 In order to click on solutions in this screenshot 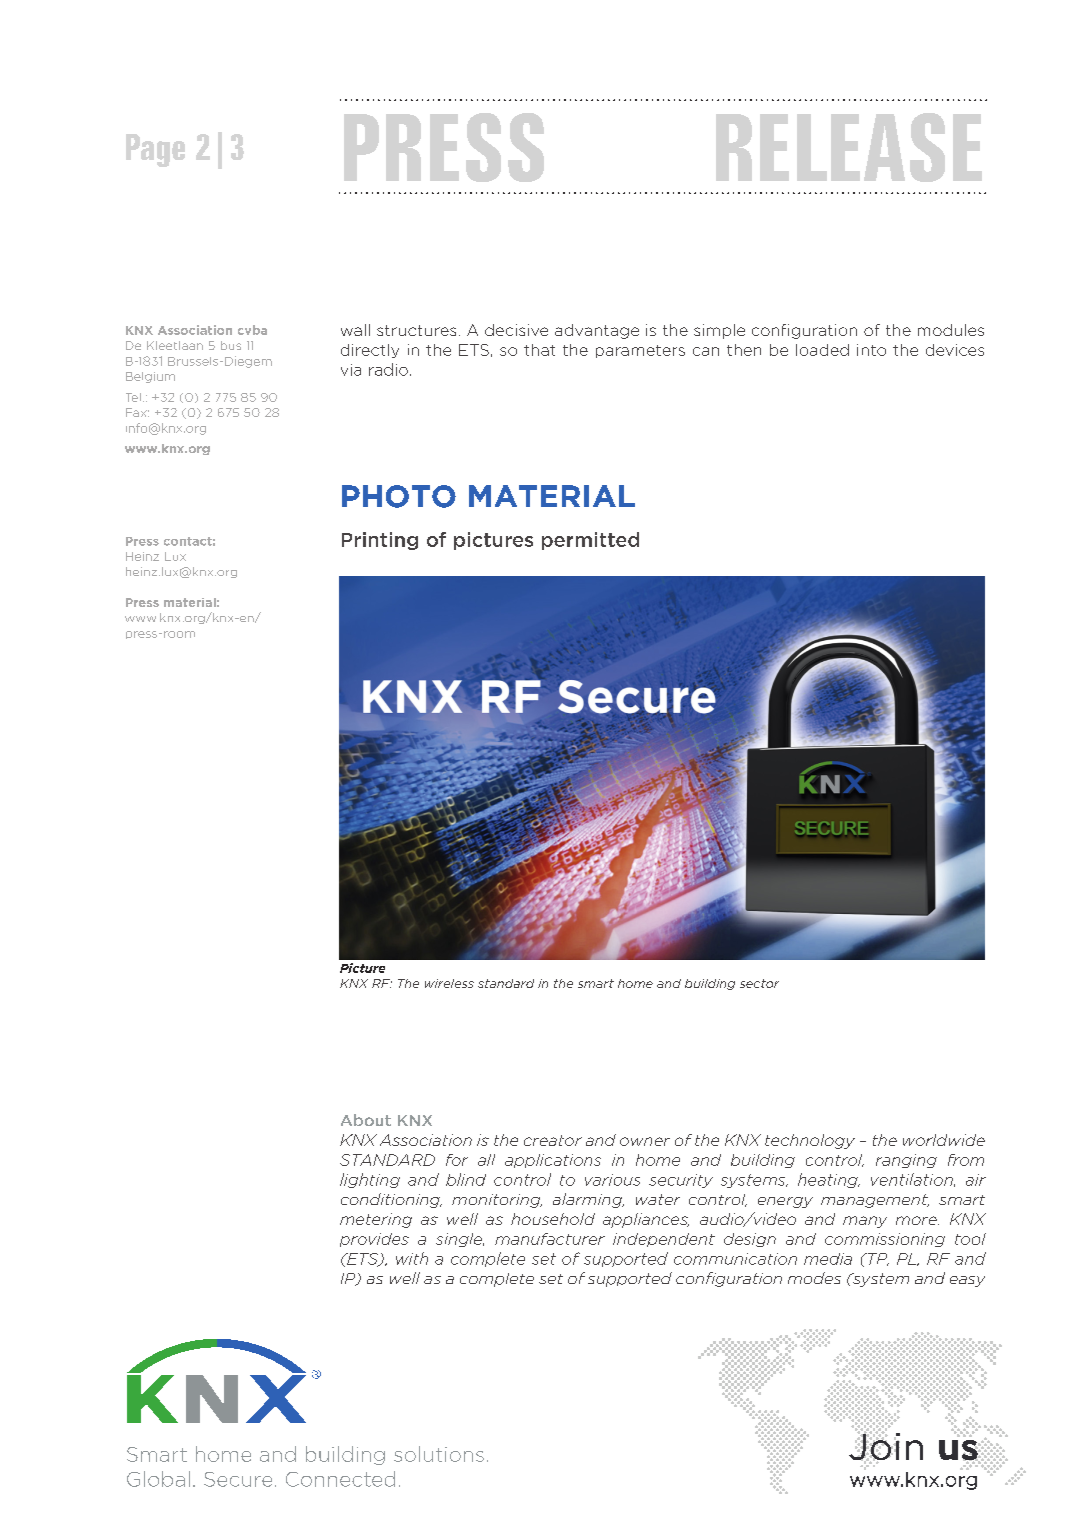, I will do `click(439, 1454)`.
